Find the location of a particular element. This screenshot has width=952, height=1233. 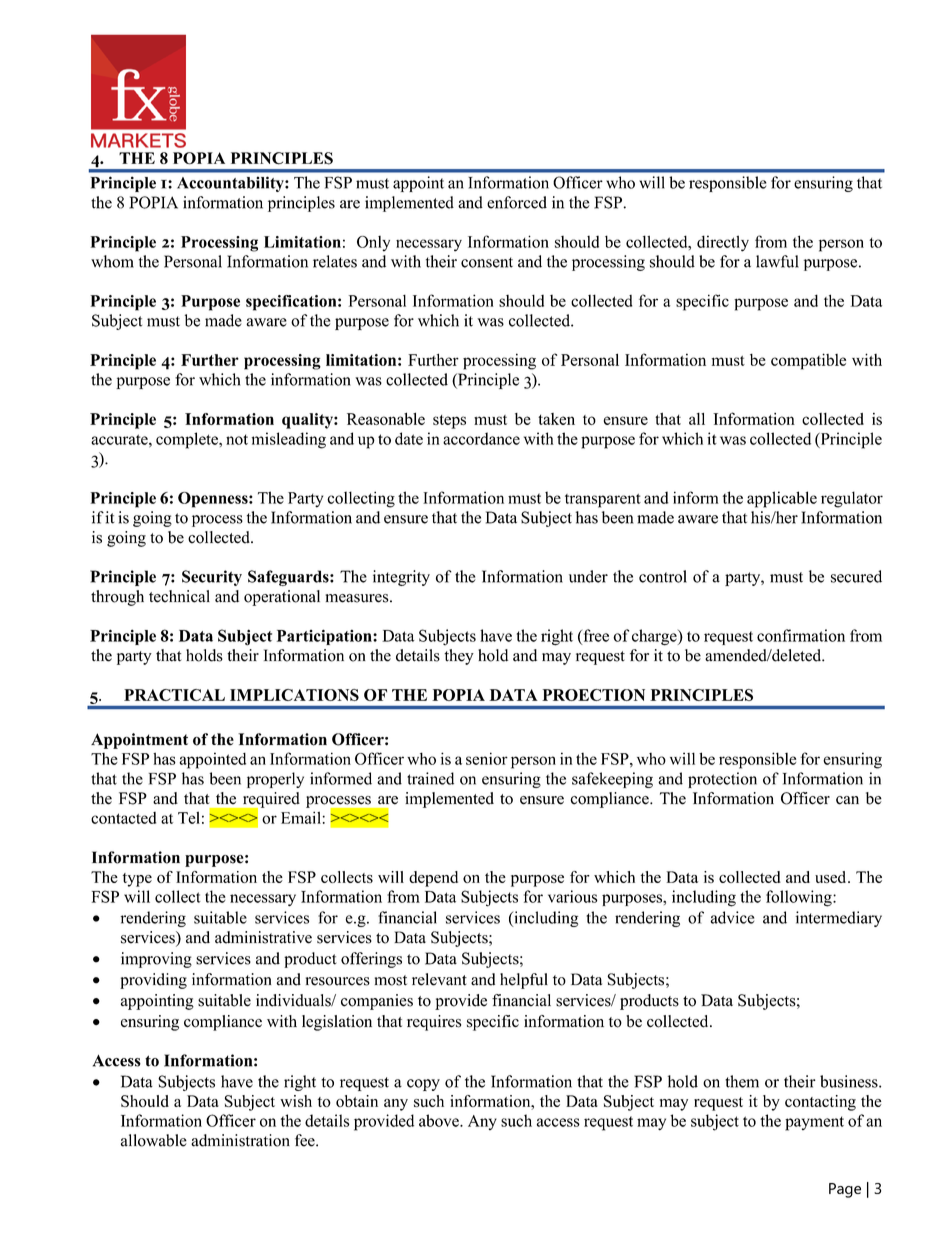

confirmation is located at coordinates (801, 635).
